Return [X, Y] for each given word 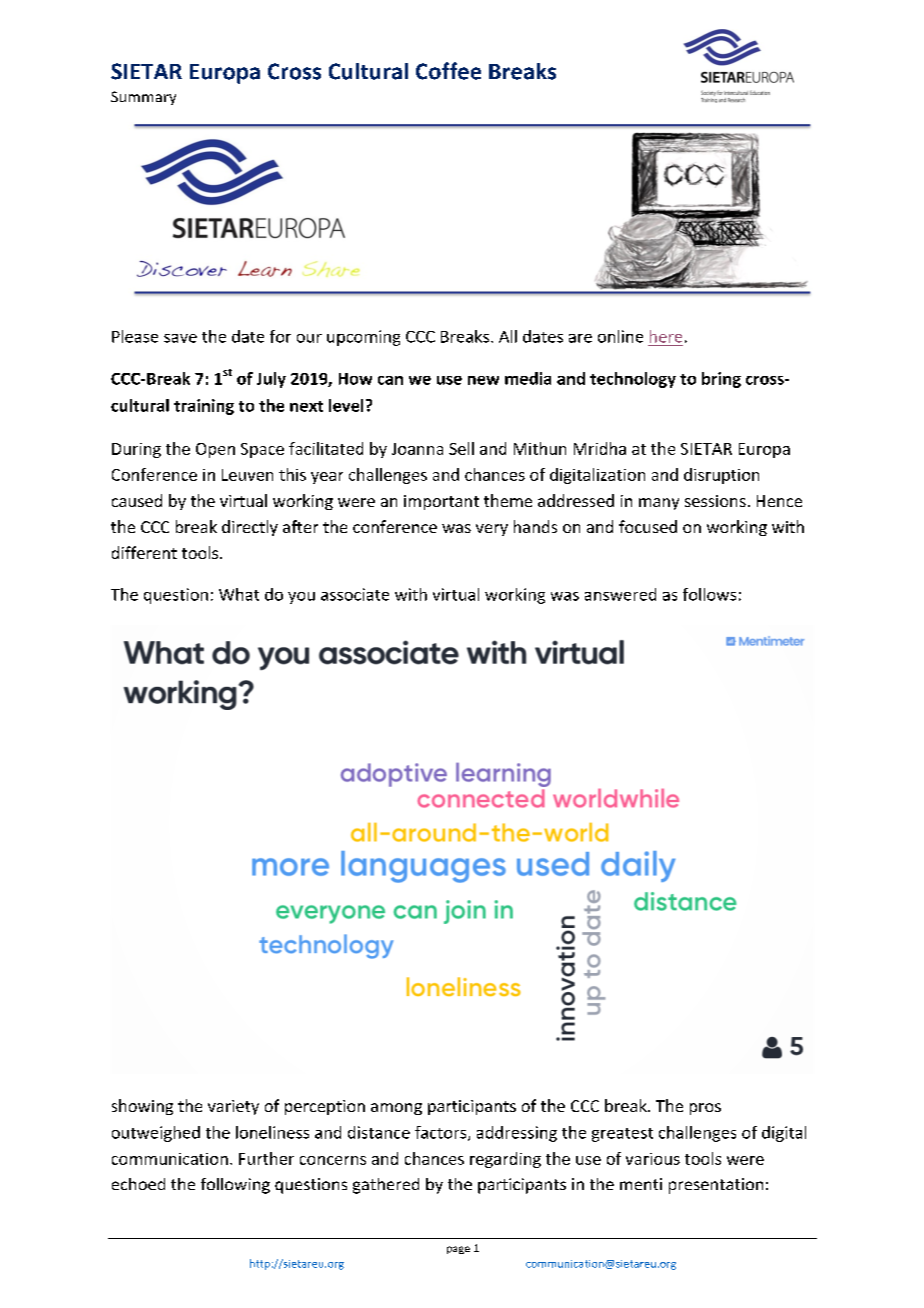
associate [355, 594]
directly [250, 528]
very [492, 530]
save [180, 338]
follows [709, 594]
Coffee [448, 71]
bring [721, 380]
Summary [143, 98]
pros [705, 1109]
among [396, 1109]
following [235, 1186]
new [483, 380]
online [620, 336]
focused [648, 526]
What [239, 594]
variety [233, 1107]
